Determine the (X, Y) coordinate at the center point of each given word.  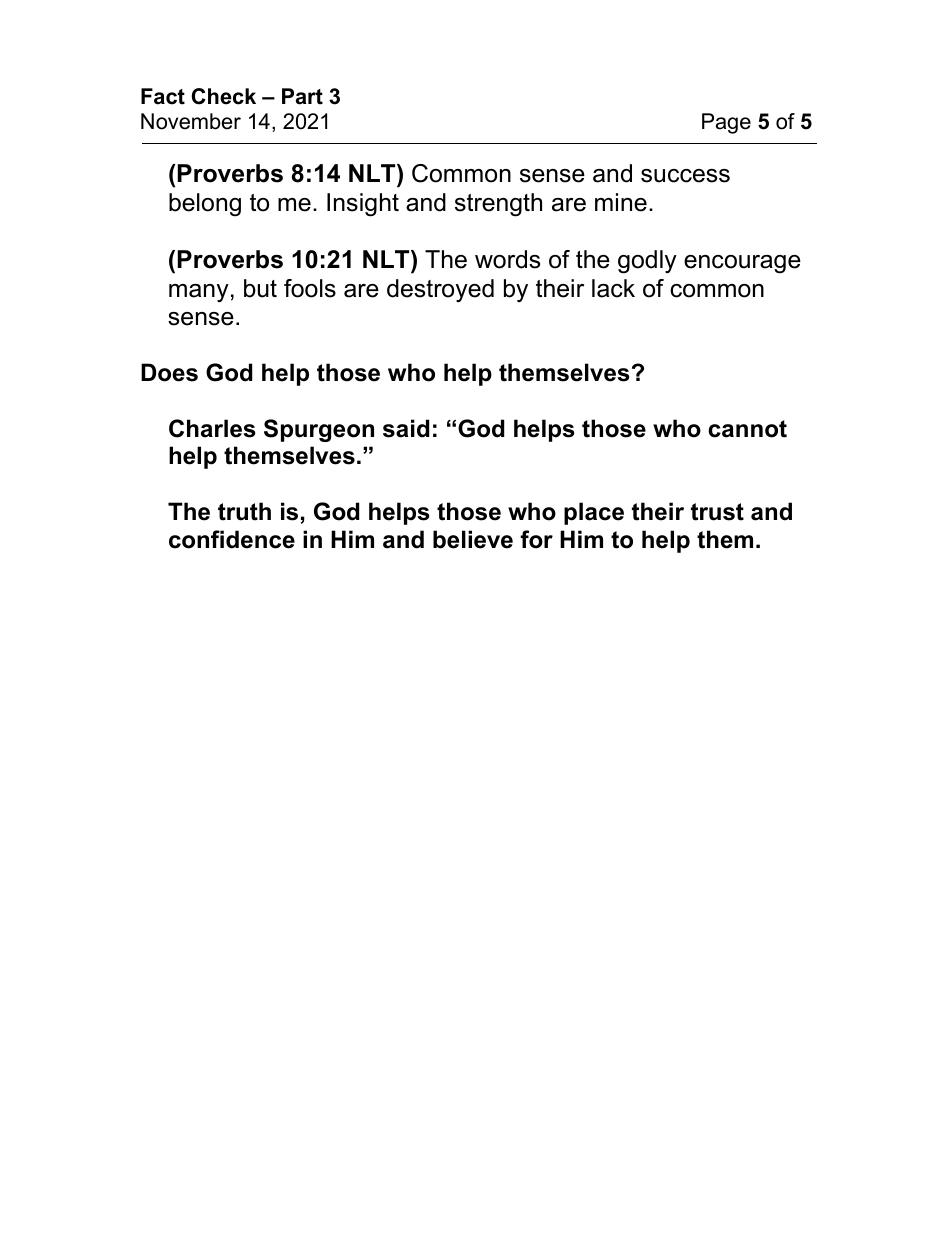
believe (473, 539)
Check (224, 96)
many (199, 293)
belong (205, 205)
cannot (747, 429)
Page (726, 123)
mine (621, 202)
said (406, 428)
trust (717, 512)
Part (302, 96)
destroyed (440, 291)
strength (498, 205)
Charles (212, 428)
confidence (232, 539)
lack (613, 288)
